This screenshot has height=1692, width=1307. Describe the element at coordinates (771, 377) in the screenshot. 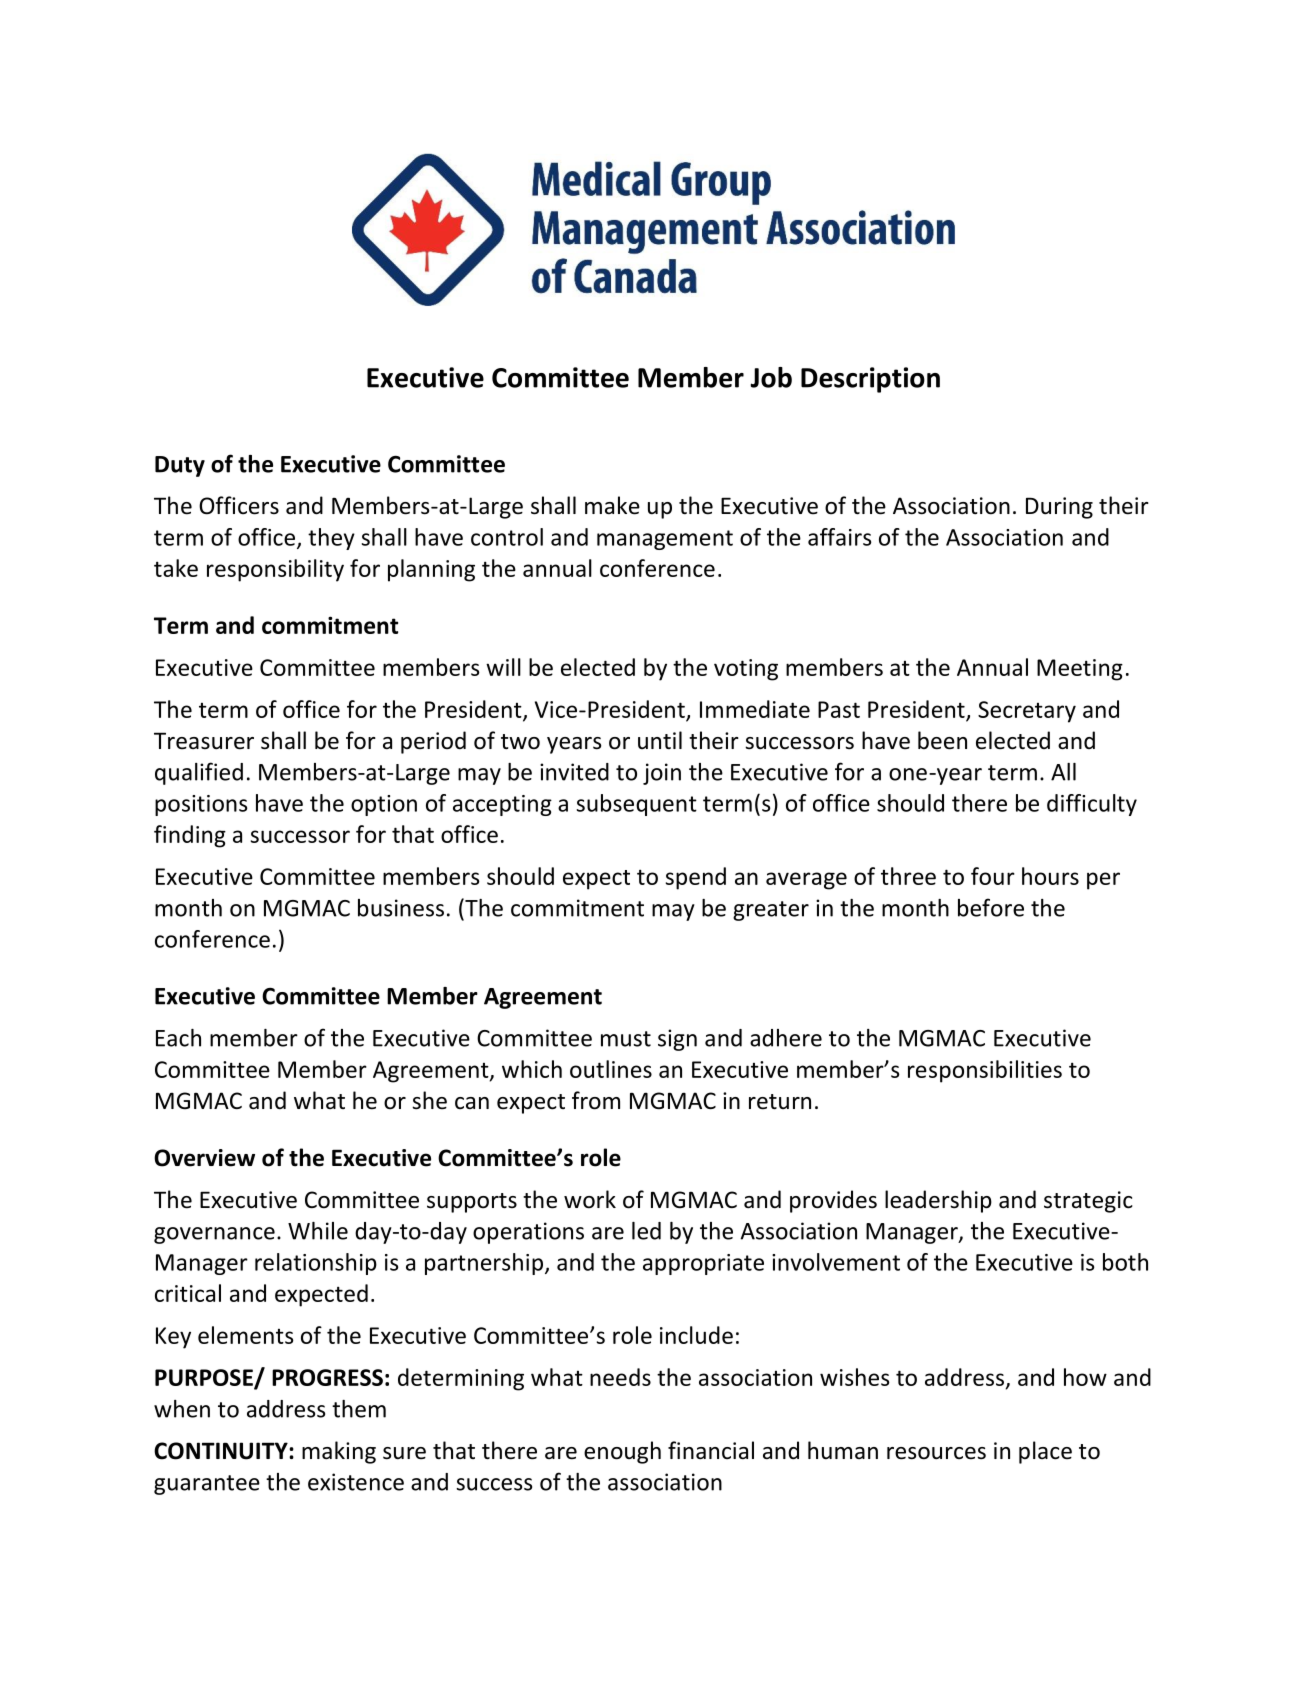

I see `Job` at that location.
